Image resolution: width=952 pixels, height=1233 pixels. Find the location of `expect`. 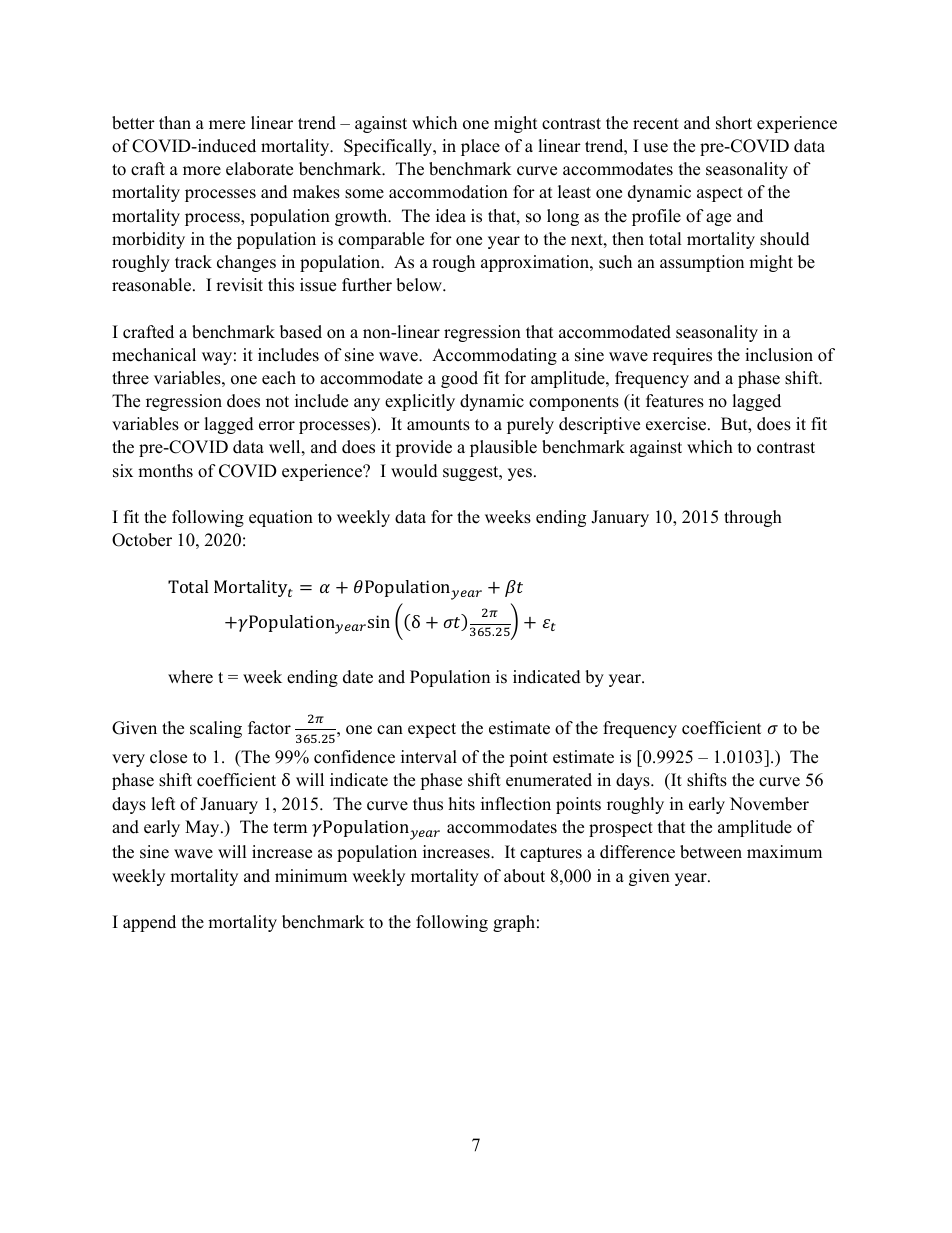

expect is located at coordinates (432, 730).
